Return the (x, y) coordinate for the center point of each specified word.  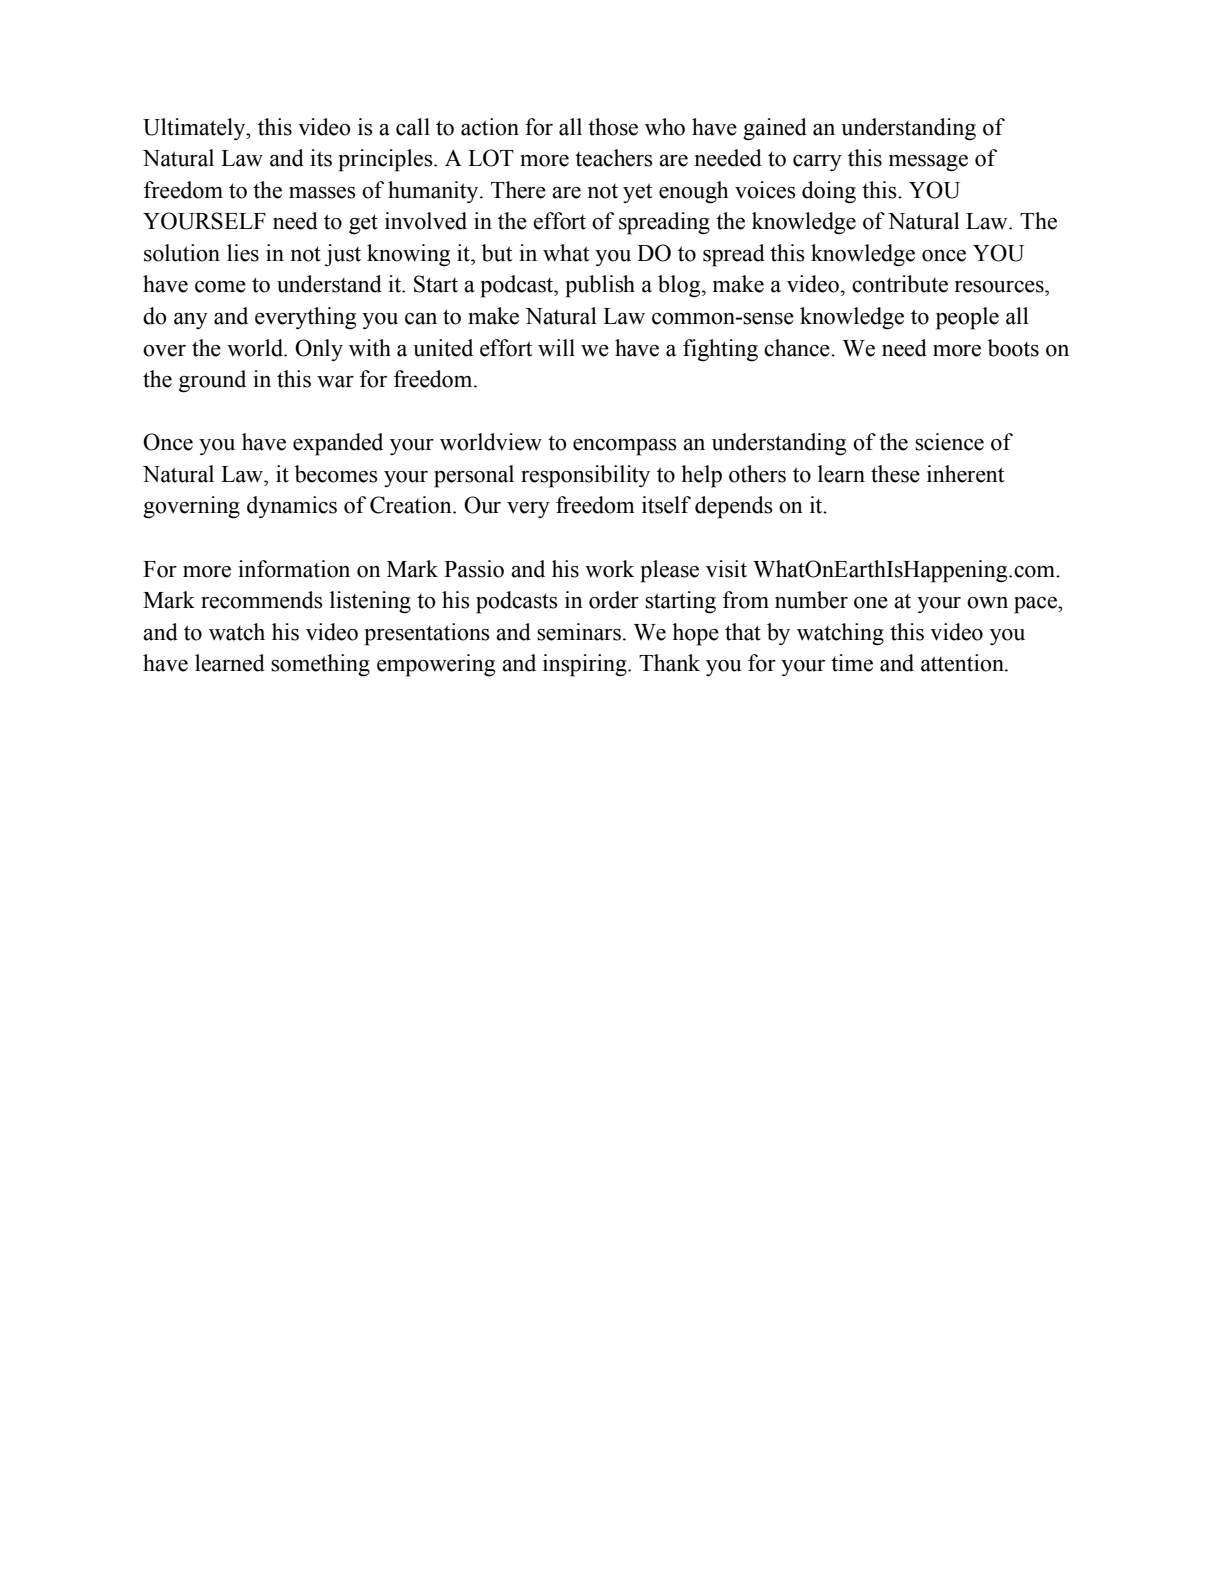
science (949, 442)
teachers (614, 158)
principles (387, 160)
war (335, 382)
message (928, 163)
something (320, 665)
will (556, 348)
